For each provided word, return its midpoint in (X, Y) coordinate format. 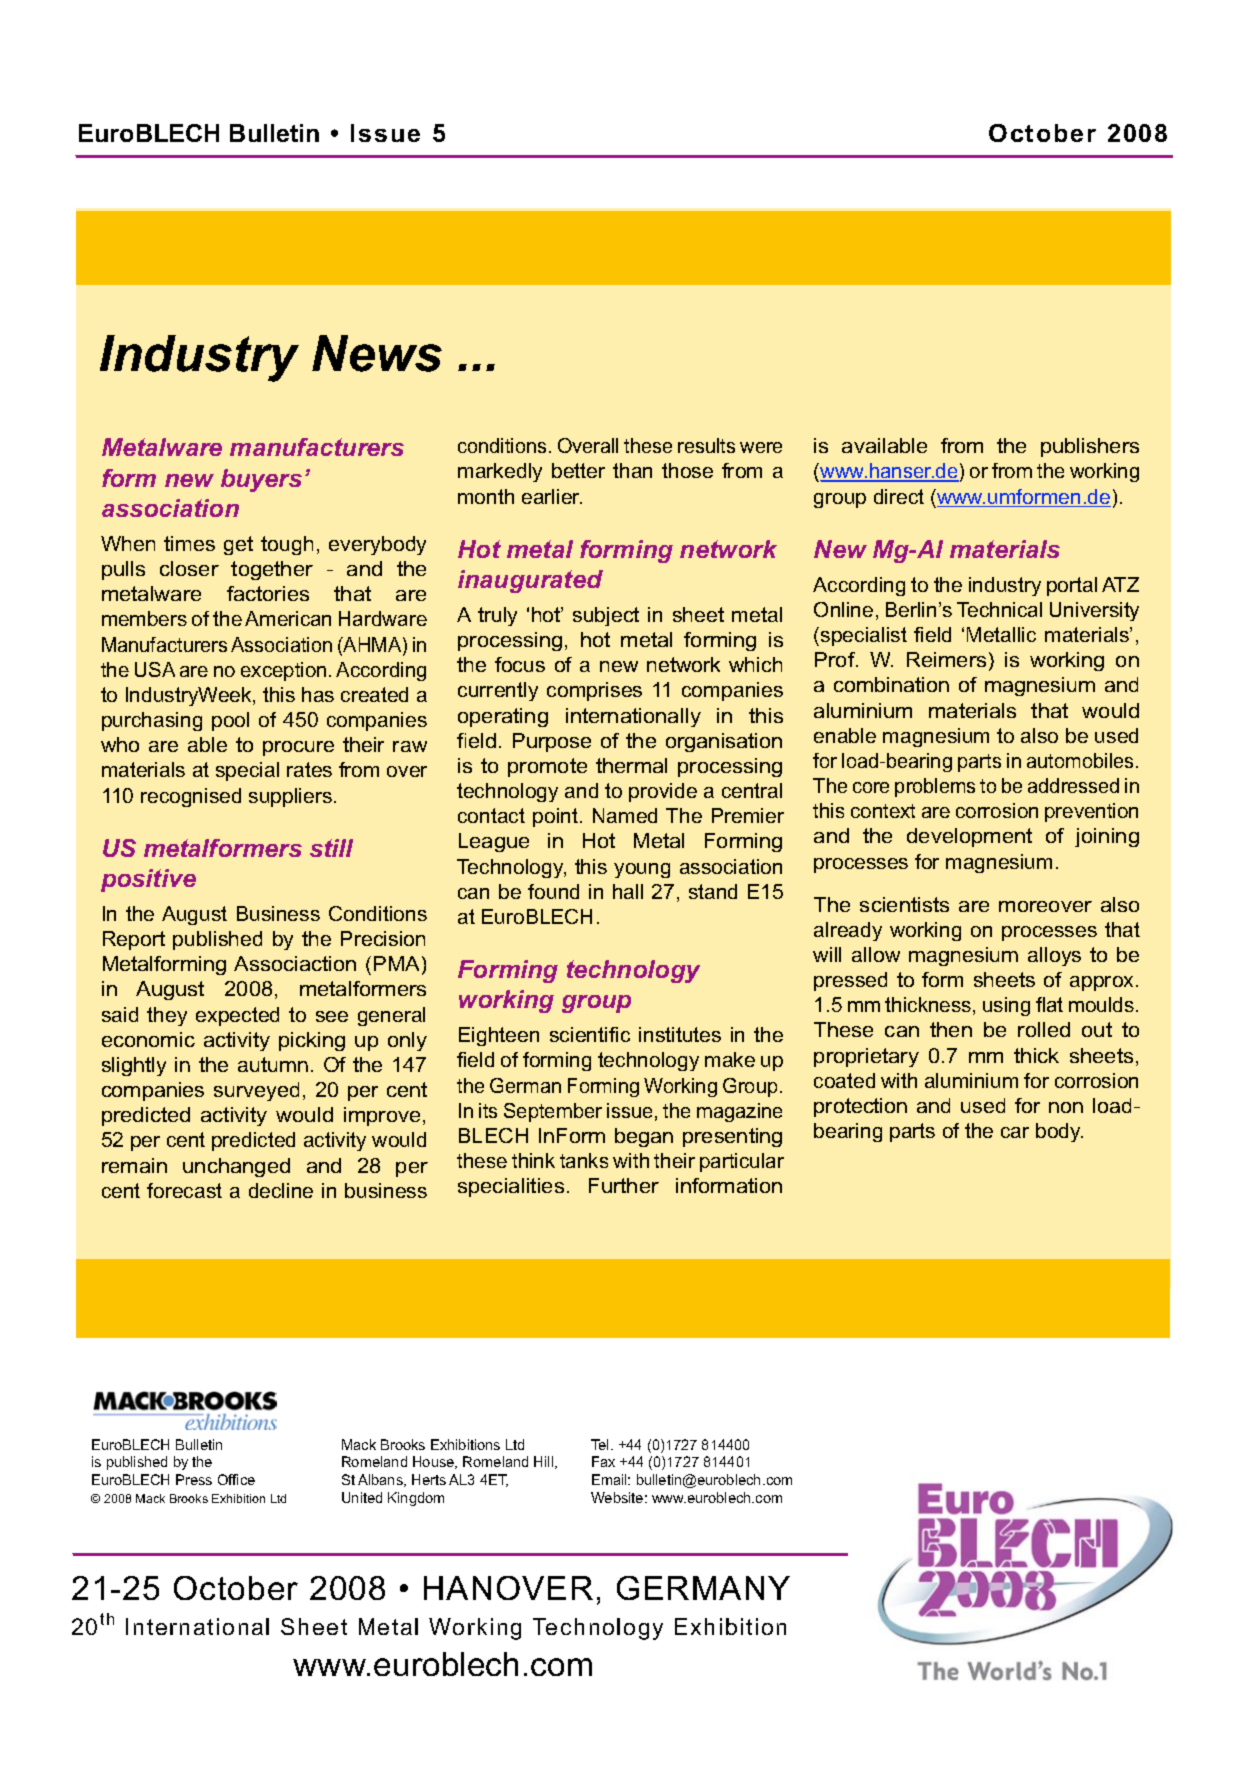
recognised (191, 797)
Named (625, 815)
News (377, 353)
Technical (999, 609)
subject (606, 616)
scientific (590, 1034)
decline (281, 1190)
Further (624, 1185)
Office (236, 1479)
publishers (1090, 447)
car (1015, 1132)
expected (237, 1016)
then (951, 1029)
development (969, 837)
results (706, 445)
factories (268, 593)
